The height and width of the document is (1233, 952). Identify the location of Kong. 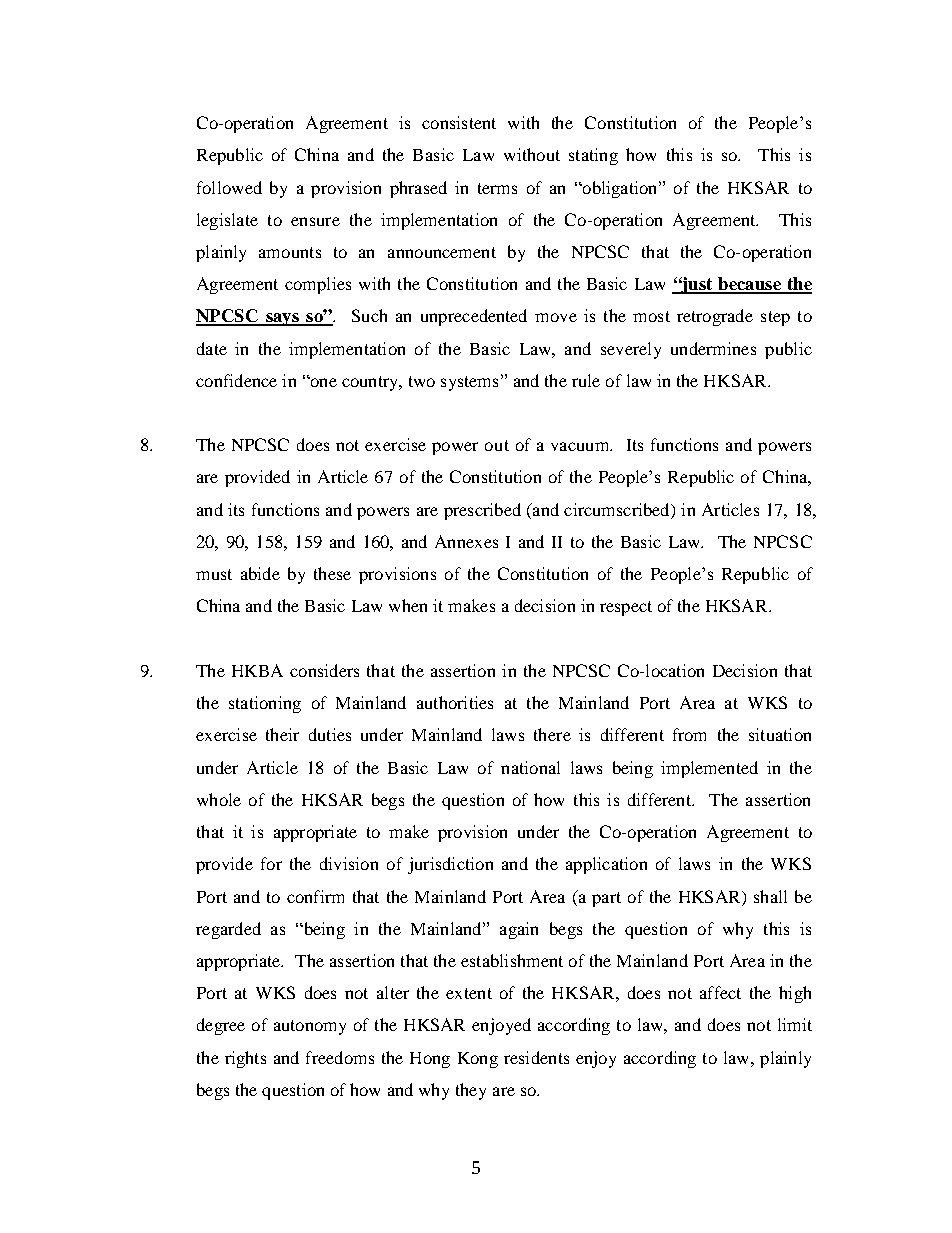
(478, 1060).
